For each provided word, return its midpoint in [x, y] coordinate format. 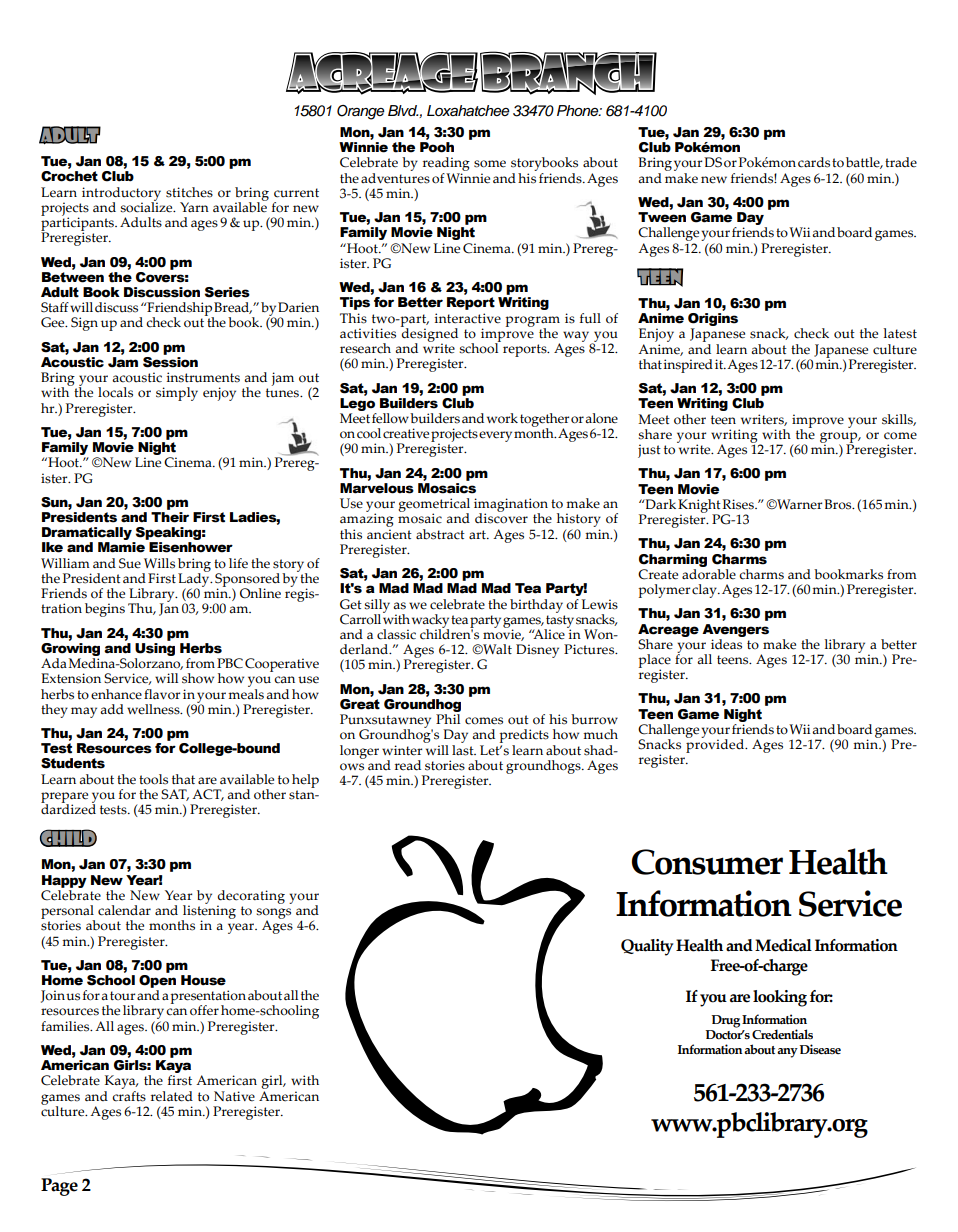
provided [716, 745]
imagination [511, 506]
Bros [839, 504]
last [464, 749]
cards [814, 162]
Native [234, 1096]
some [490, 164]
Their [170, 517]
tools [153, 779]
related [172, 1096]
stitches [189, 192]
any [787, 1053]
